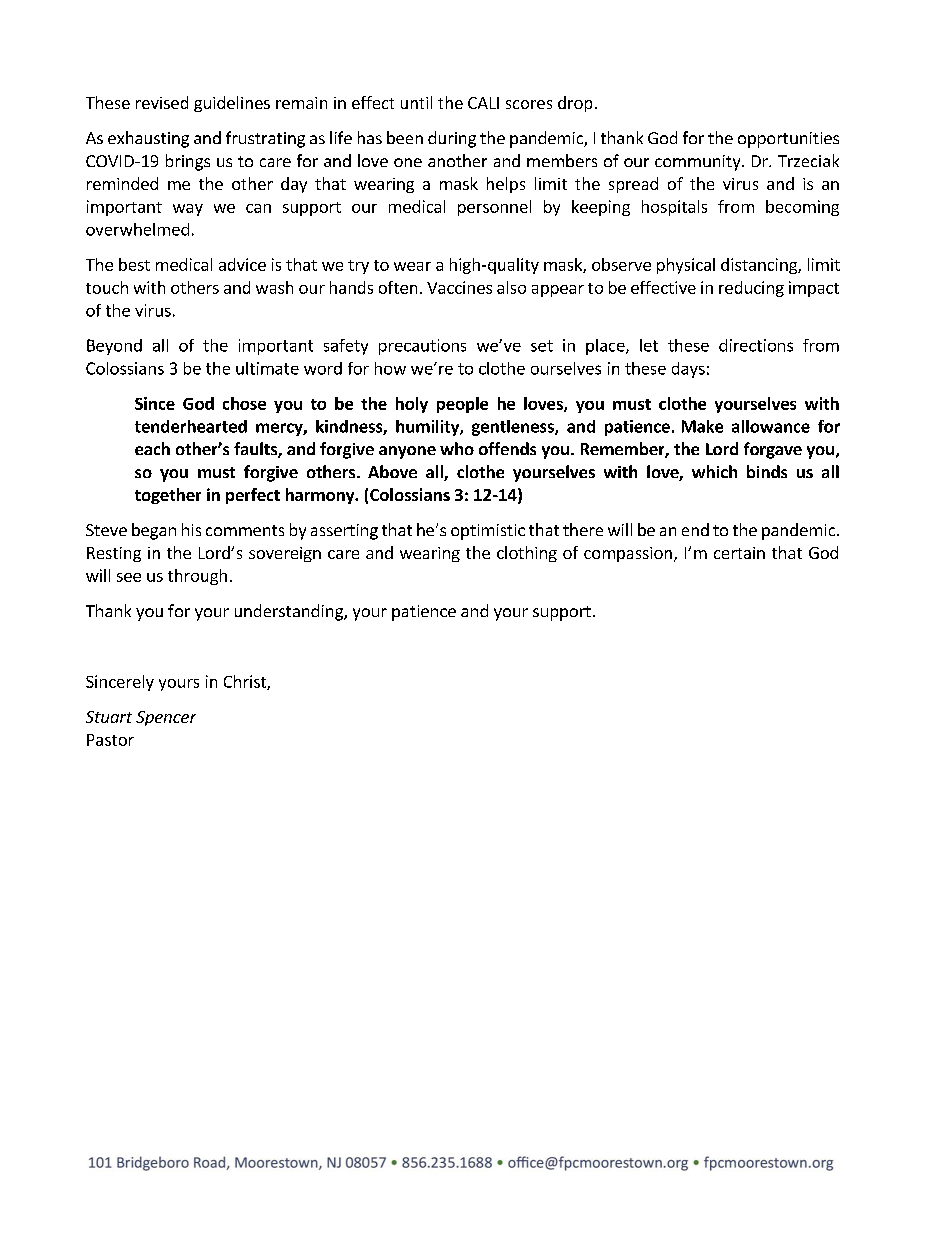  I want to click on Christ, so click(246, 682).
